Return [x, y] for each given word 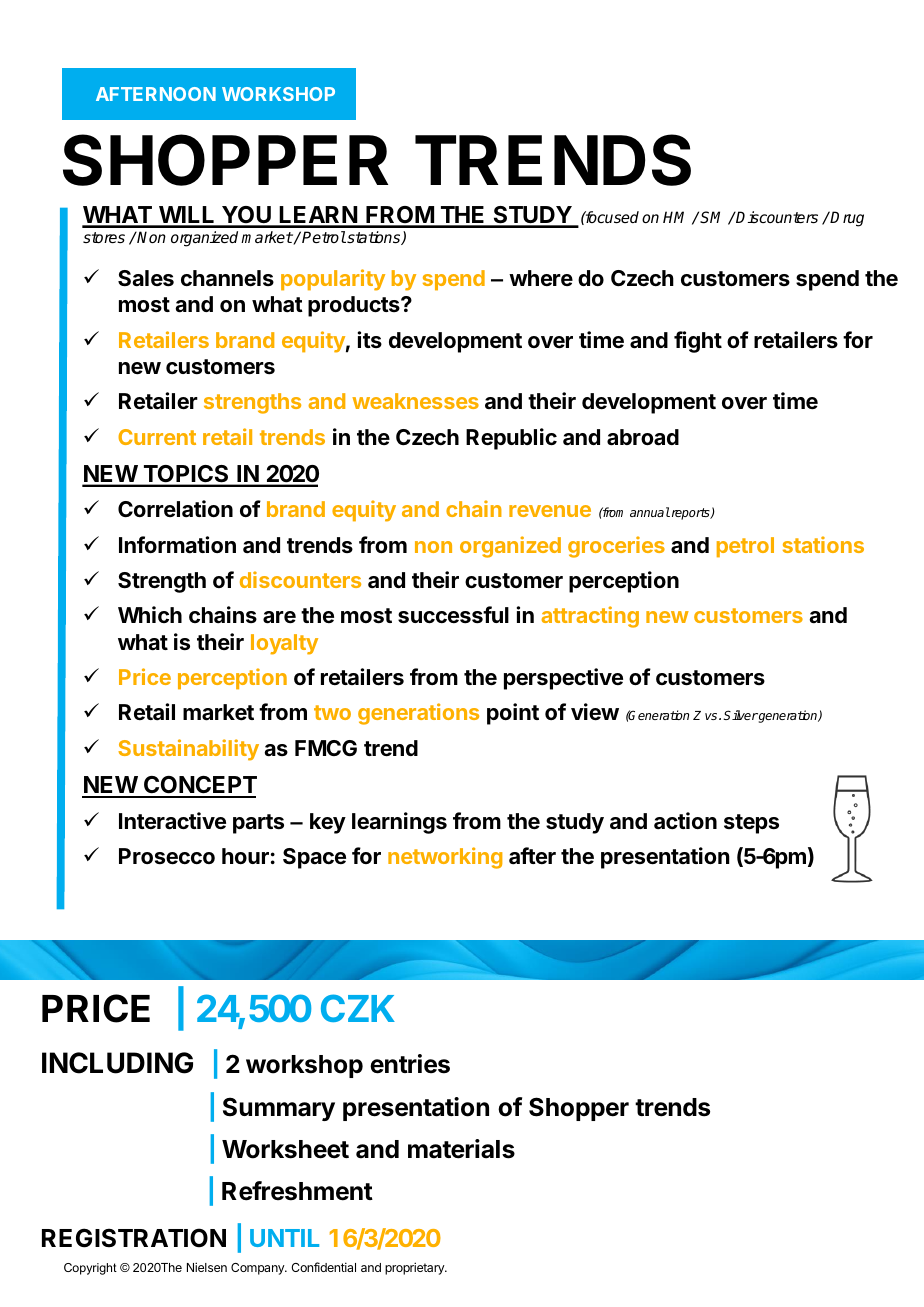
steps [751, 824]
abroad [643, 437]
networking [445, 858]
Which [150, 614]
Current [157, 437]
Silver [740, 715]
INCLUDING [117, 1063]
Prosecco [167, 856]
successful [453, 615]
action [685, 821]
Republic [511, 439]
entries [410, 1064]
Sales [146, 278]
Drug [847, 219]
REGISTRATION [134, 1238]
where [541, 278]
